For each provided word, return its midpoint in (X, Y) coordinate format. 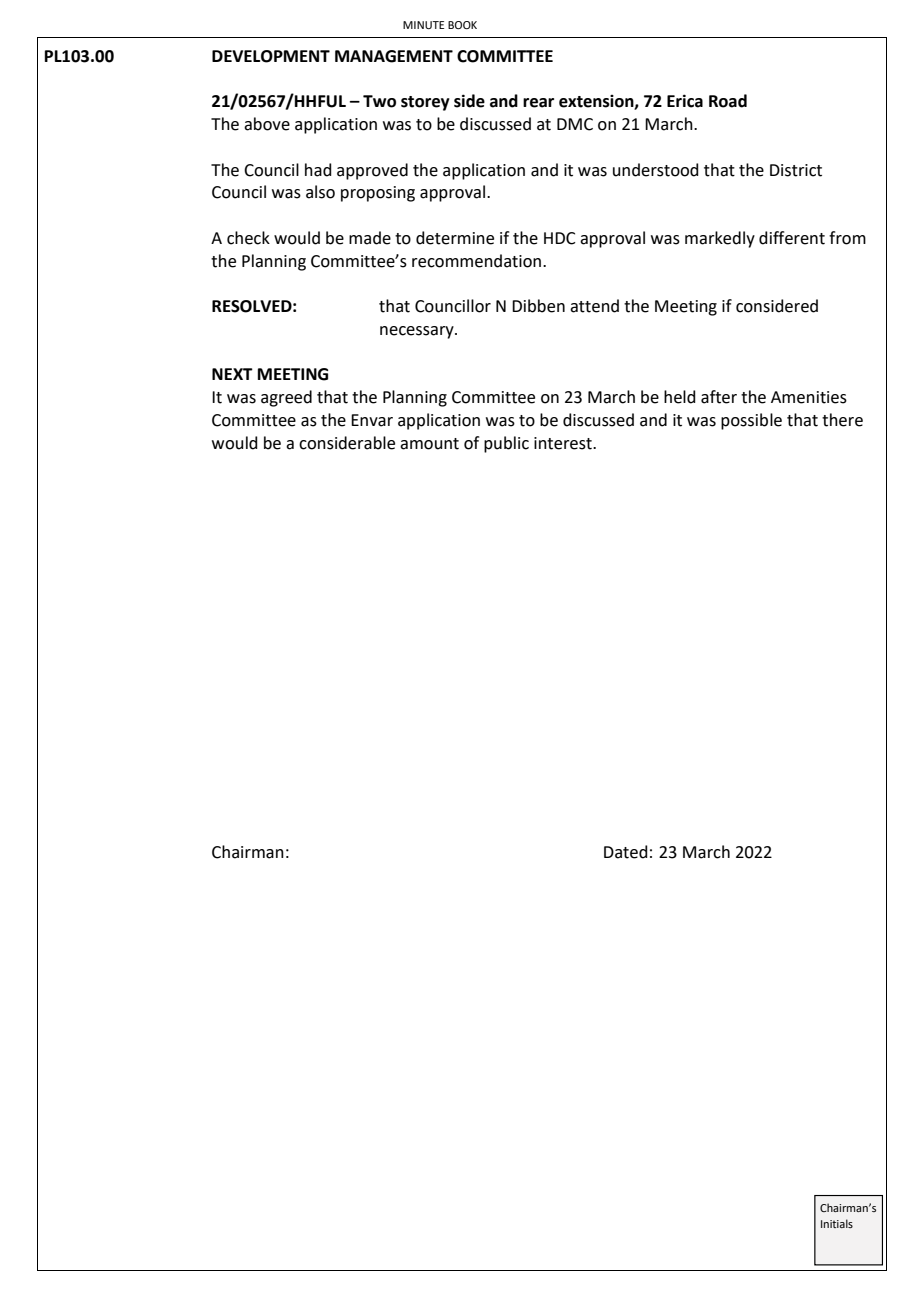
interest (564, 443)
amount (429, 444)
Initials (837, 1223)
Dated (626, 852)
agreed (286, 398)
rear (538, 103)
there (842, 420)
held (680, 397)
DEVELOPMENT (271, 56)
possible (751, 421)
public (506, 444)
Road (728, 101)
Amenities (809, 397)
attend (594, 306)
